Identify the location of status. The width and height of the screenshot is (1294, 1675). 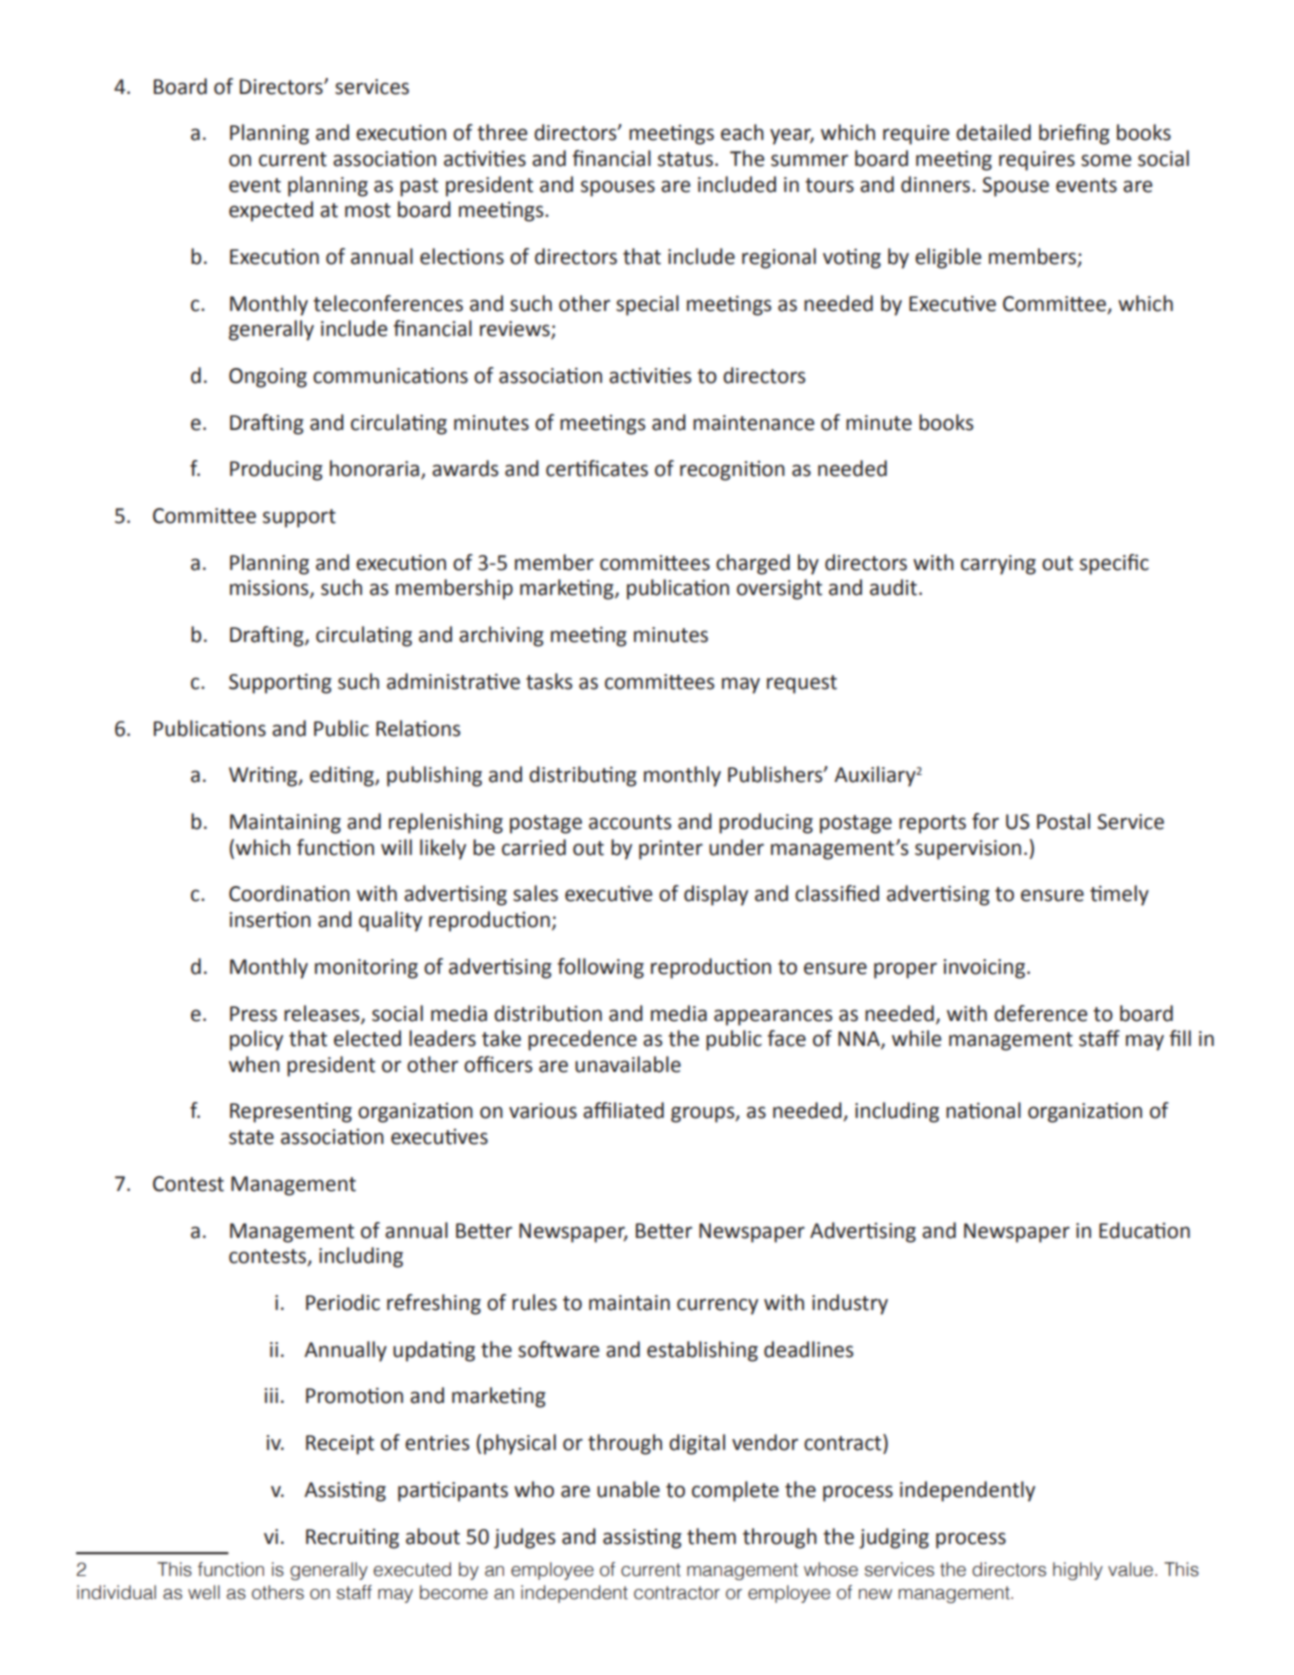
(685, 159).
